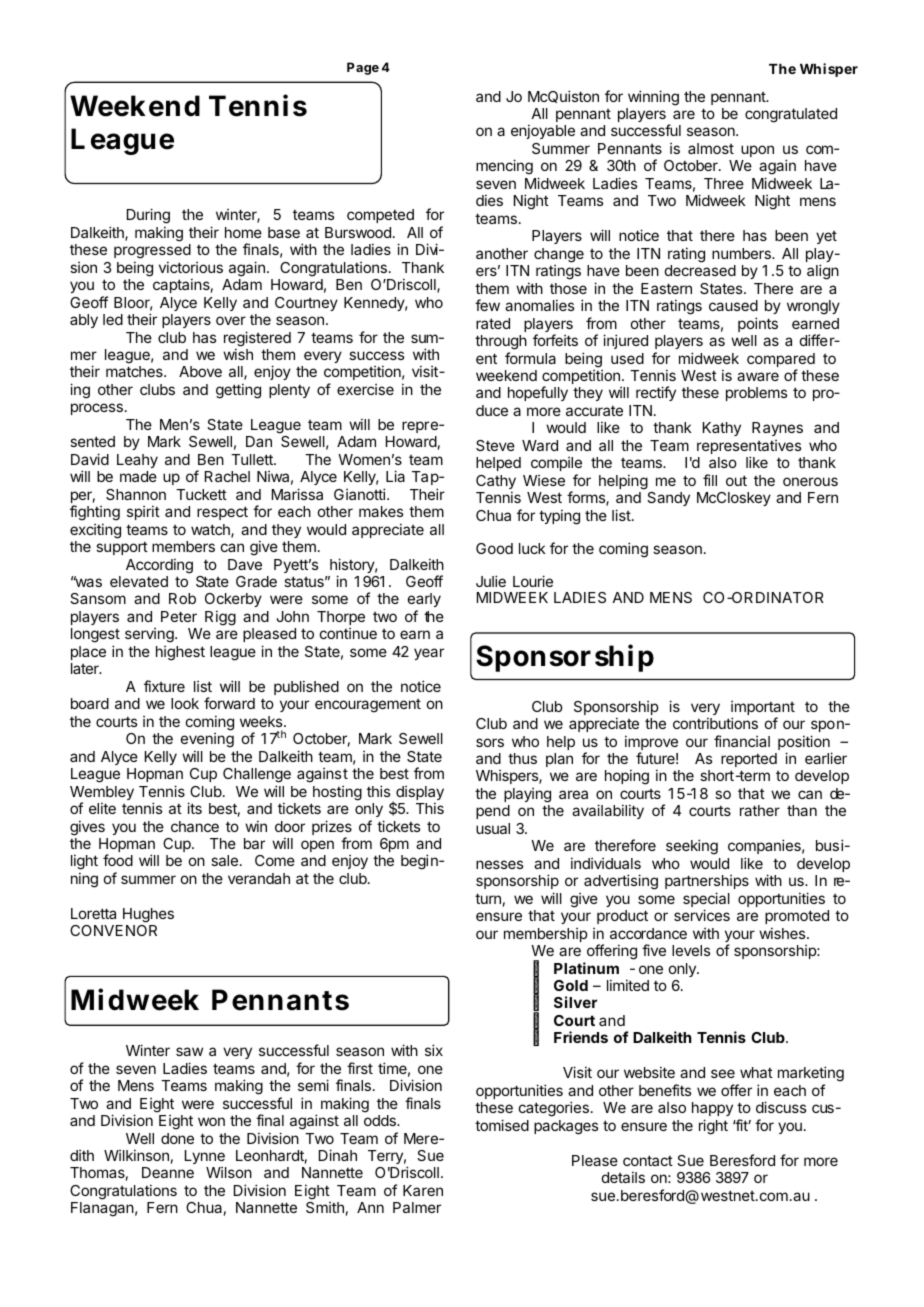  I want to click on thus, so click(522, 758).
